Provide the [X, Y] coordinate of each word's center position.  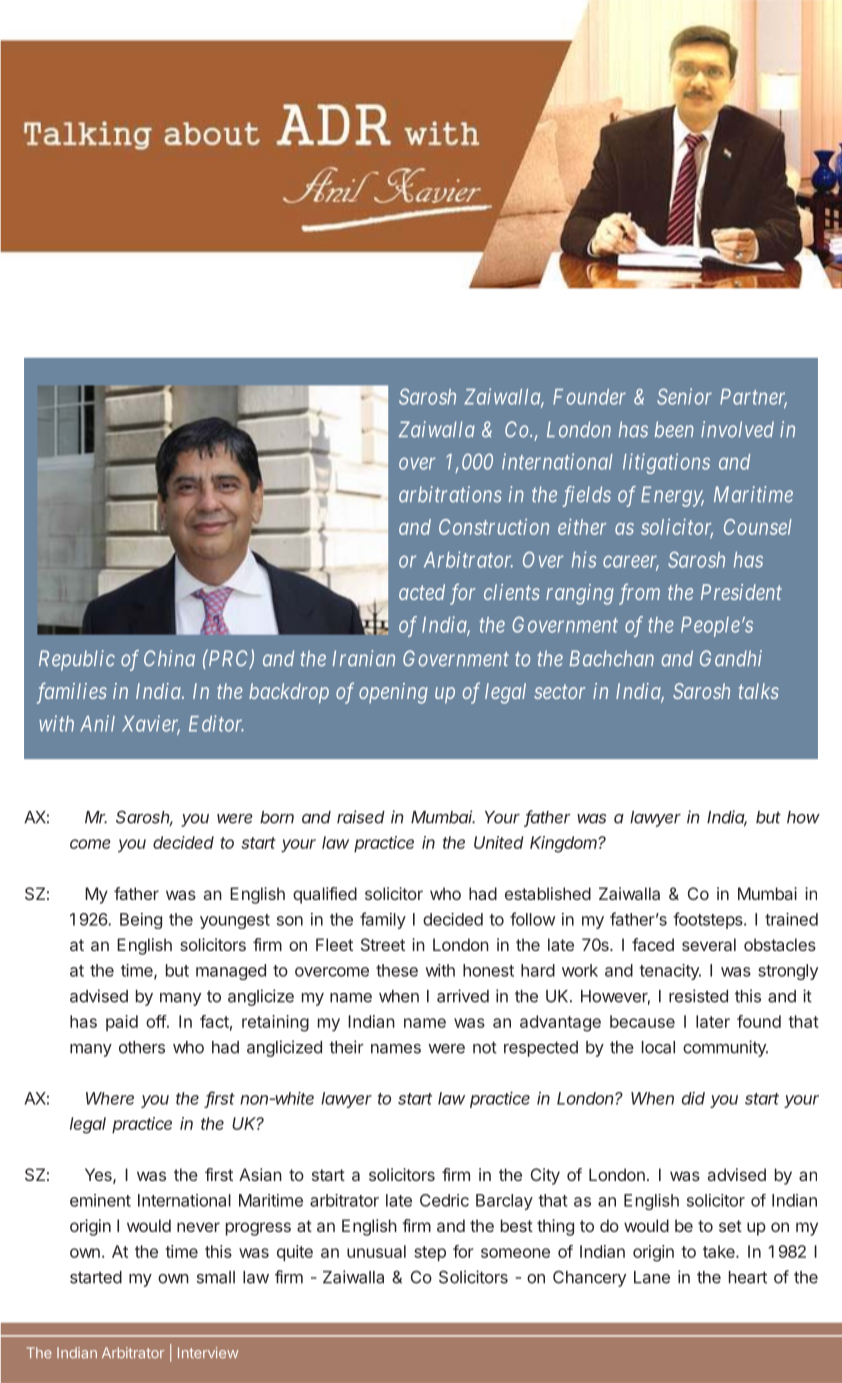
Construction [494, 526]
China [169, 658]
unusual [376, 1251]
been [674, 429]
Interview [208, 1352]
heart [748, 1277]
